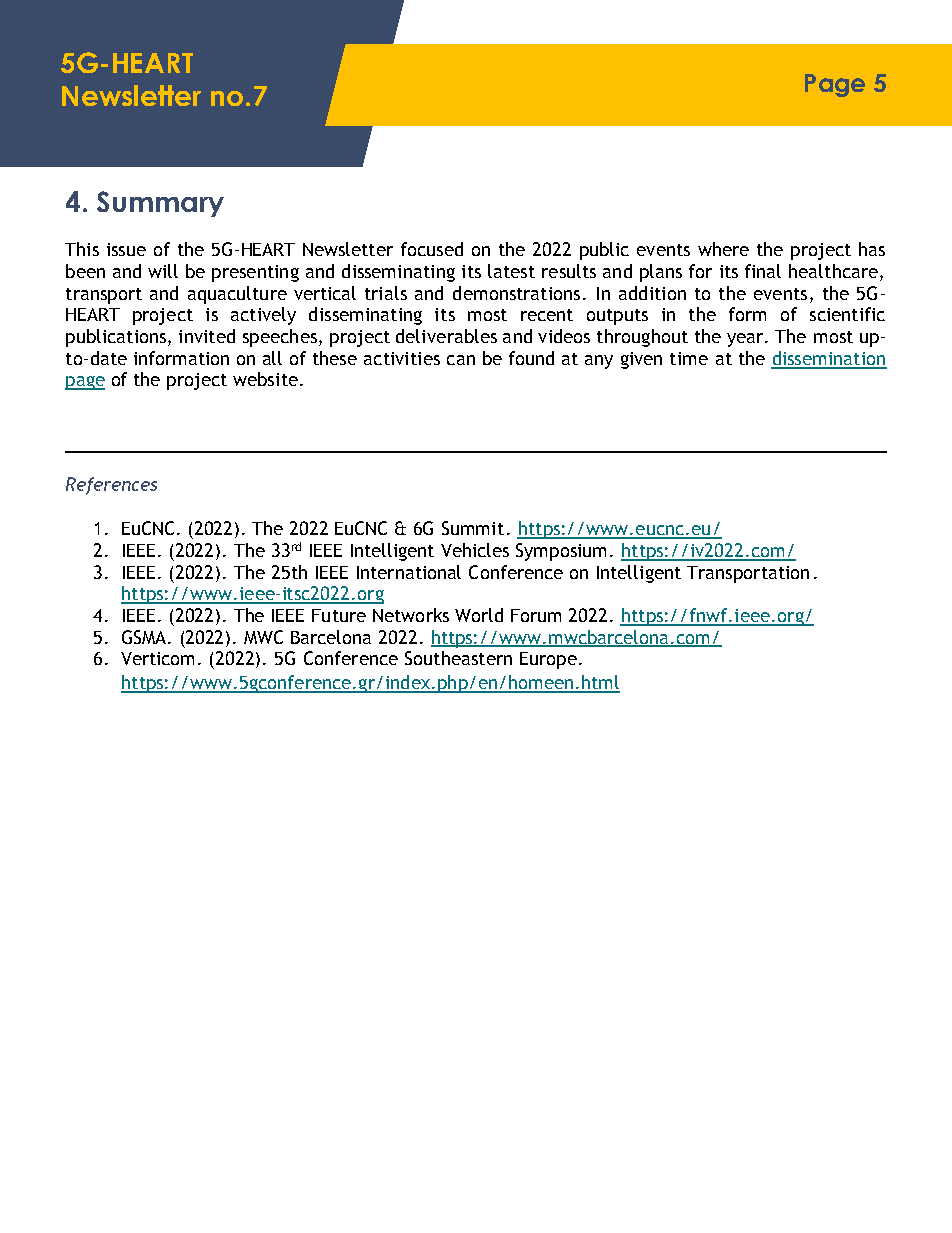  What do you see at coordinates (409, 572) in the screenshot?
I see `International` at bounding box center [409, 572].
